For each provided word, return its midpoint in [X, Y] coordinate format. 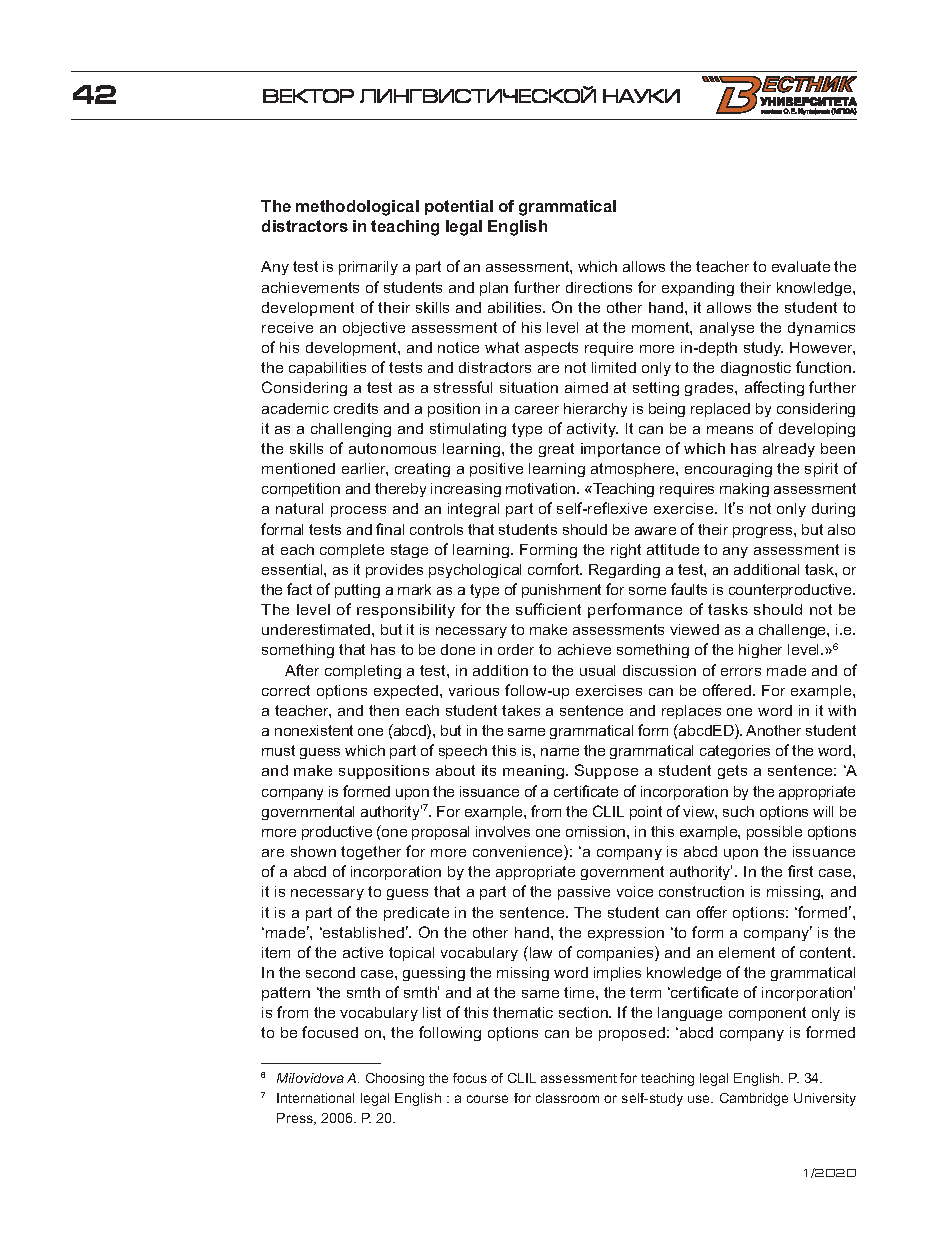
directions [599, 287]
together [371, 853]
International [315, 1098]
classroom [567, 1098]
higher [760, 651]
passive [584, 893]
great [556, 450]
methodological [357, 208]
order [516, 649]
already [789, 450]
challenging [351, 430]
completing [363, 672]
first [800, 871]
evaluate [801, 266]
